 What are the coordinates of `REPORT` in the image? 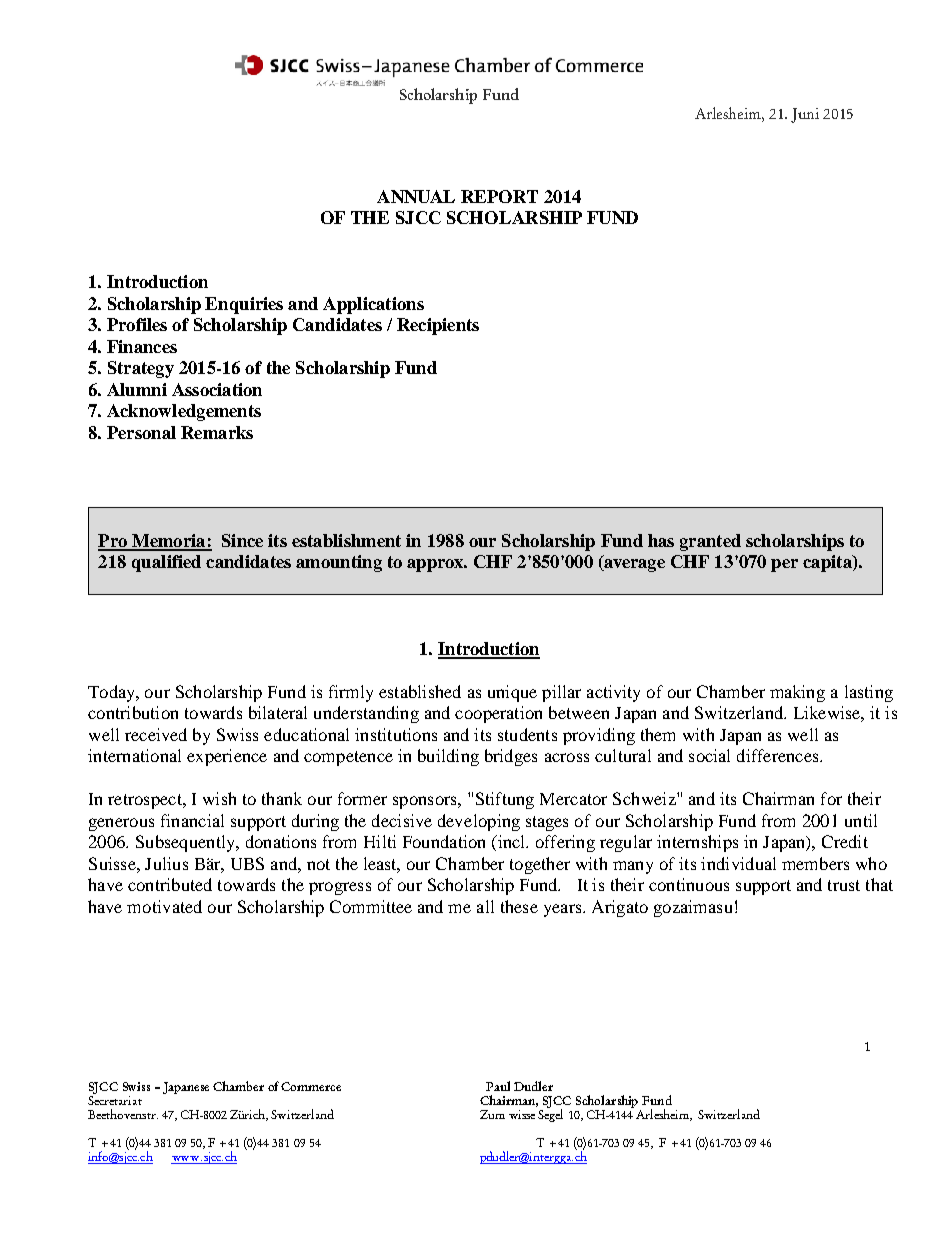 It's located at (499, 196).
